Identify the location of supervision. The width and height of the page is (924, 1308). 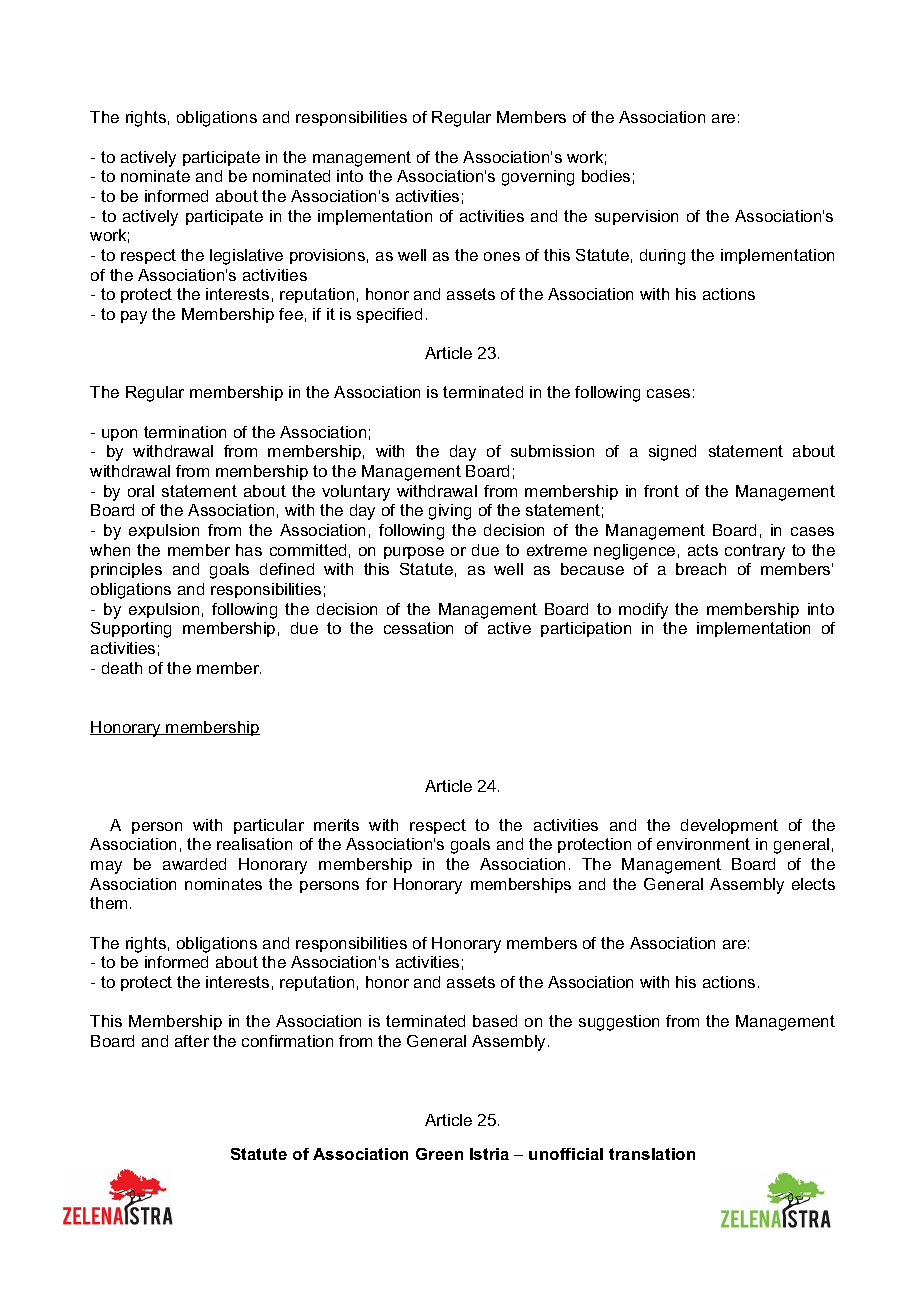
(636, 217).
